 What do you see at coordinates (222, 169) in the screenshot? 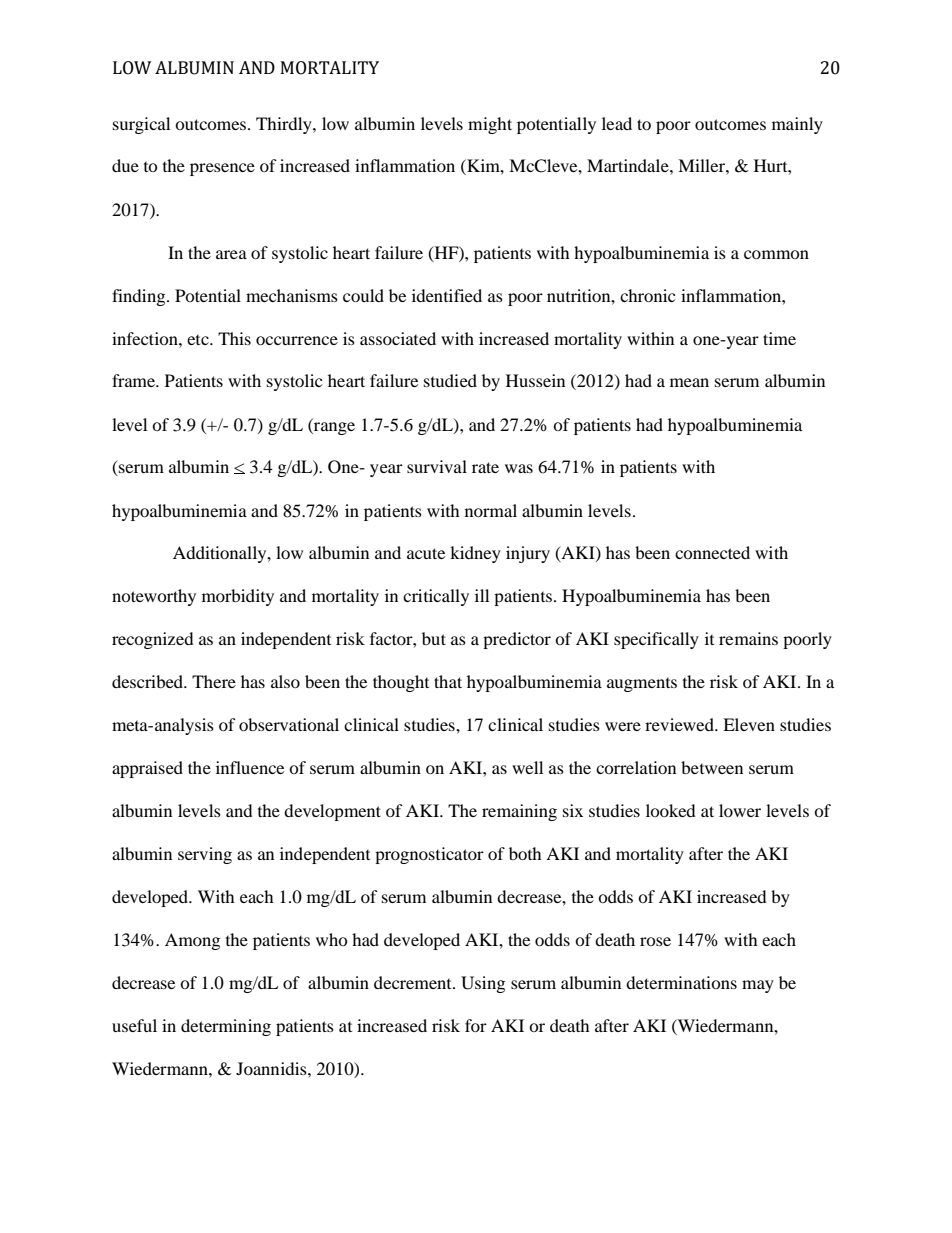
I see `presence` at bounding box center [222, 169].
